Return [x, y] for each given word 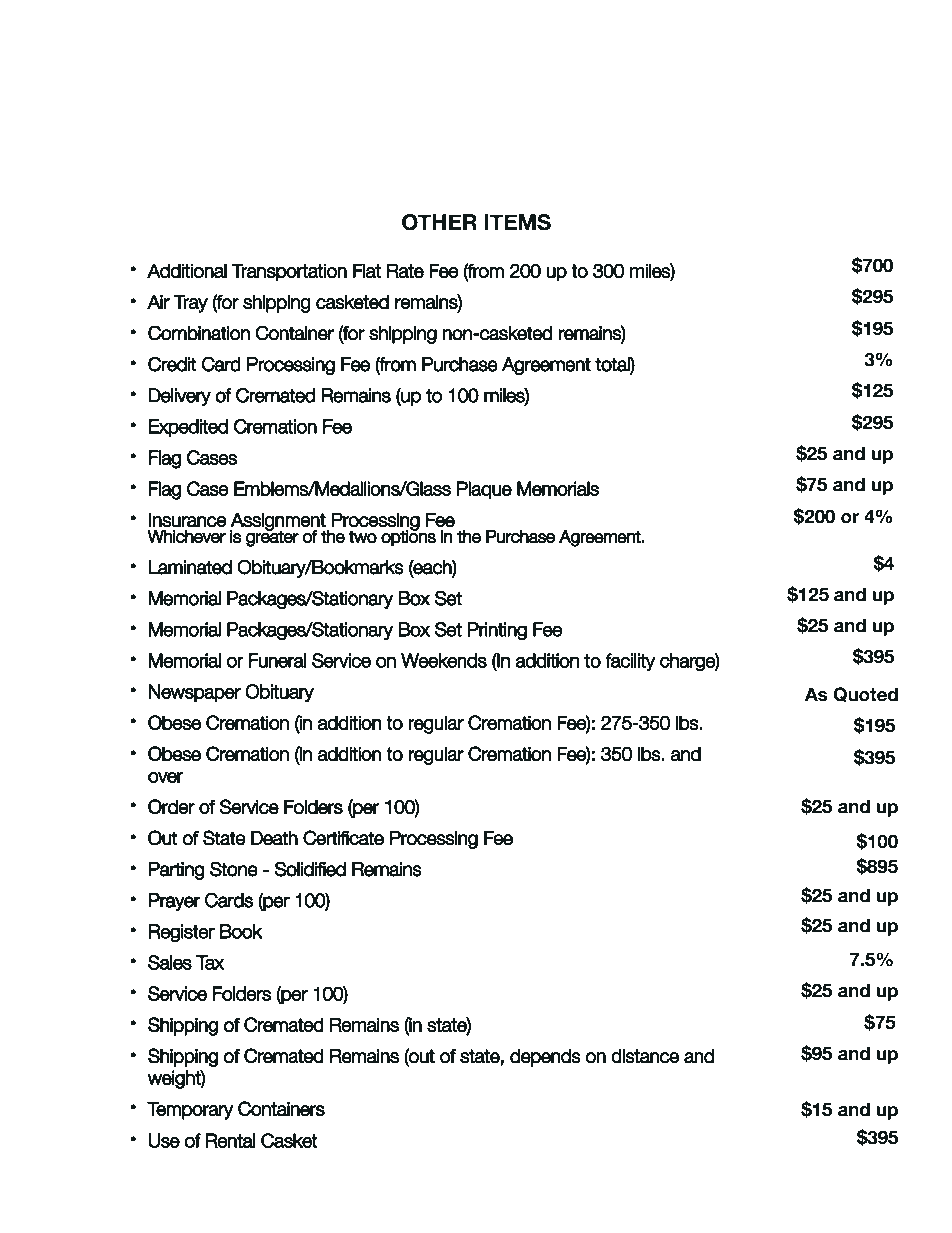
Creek [664, 91]
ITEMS [517, 222]
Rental [231, 1140]
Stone [234, 869]
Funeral [278, 660]
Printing [497, 631]
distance [645, 1056]
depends [545, 1057]
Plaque [484, 490]
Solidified [310, 869]
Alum [613, 92]
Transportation [289, 272]
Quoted [865, 694]
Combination [199, 333]
